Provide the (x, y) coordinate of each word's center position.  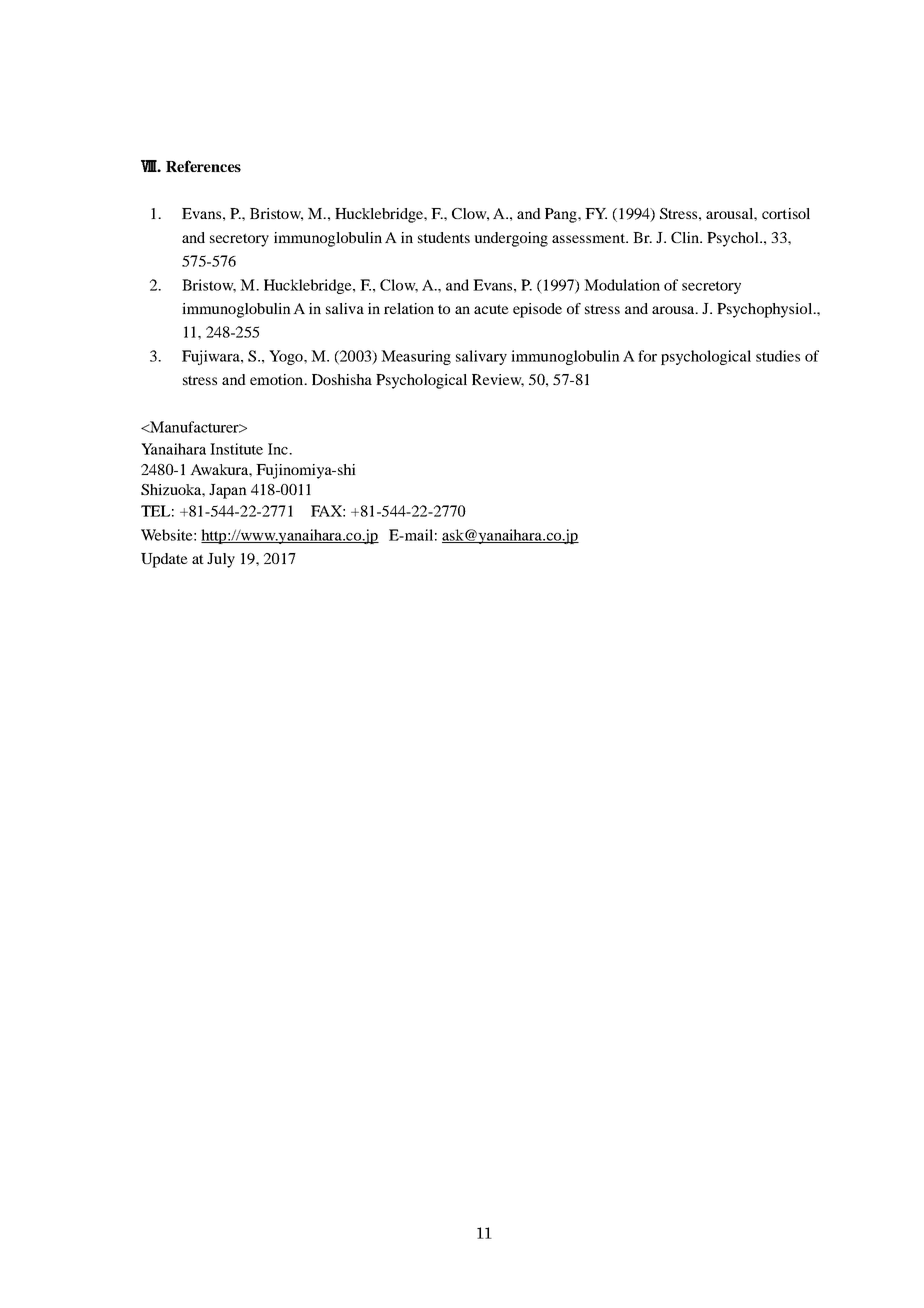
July (221, 560)
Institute (236, 449)
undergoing (511, 239)
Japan (228, 491)
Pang (562, 215)
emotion (278, 379)
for (647, 356)
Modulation (622, 285)
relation (409, 308)
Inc (279, 449)
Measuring (416, 357)
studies (778, 356)
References (203, 166)
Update (164, 560)
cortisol (786, 213)
